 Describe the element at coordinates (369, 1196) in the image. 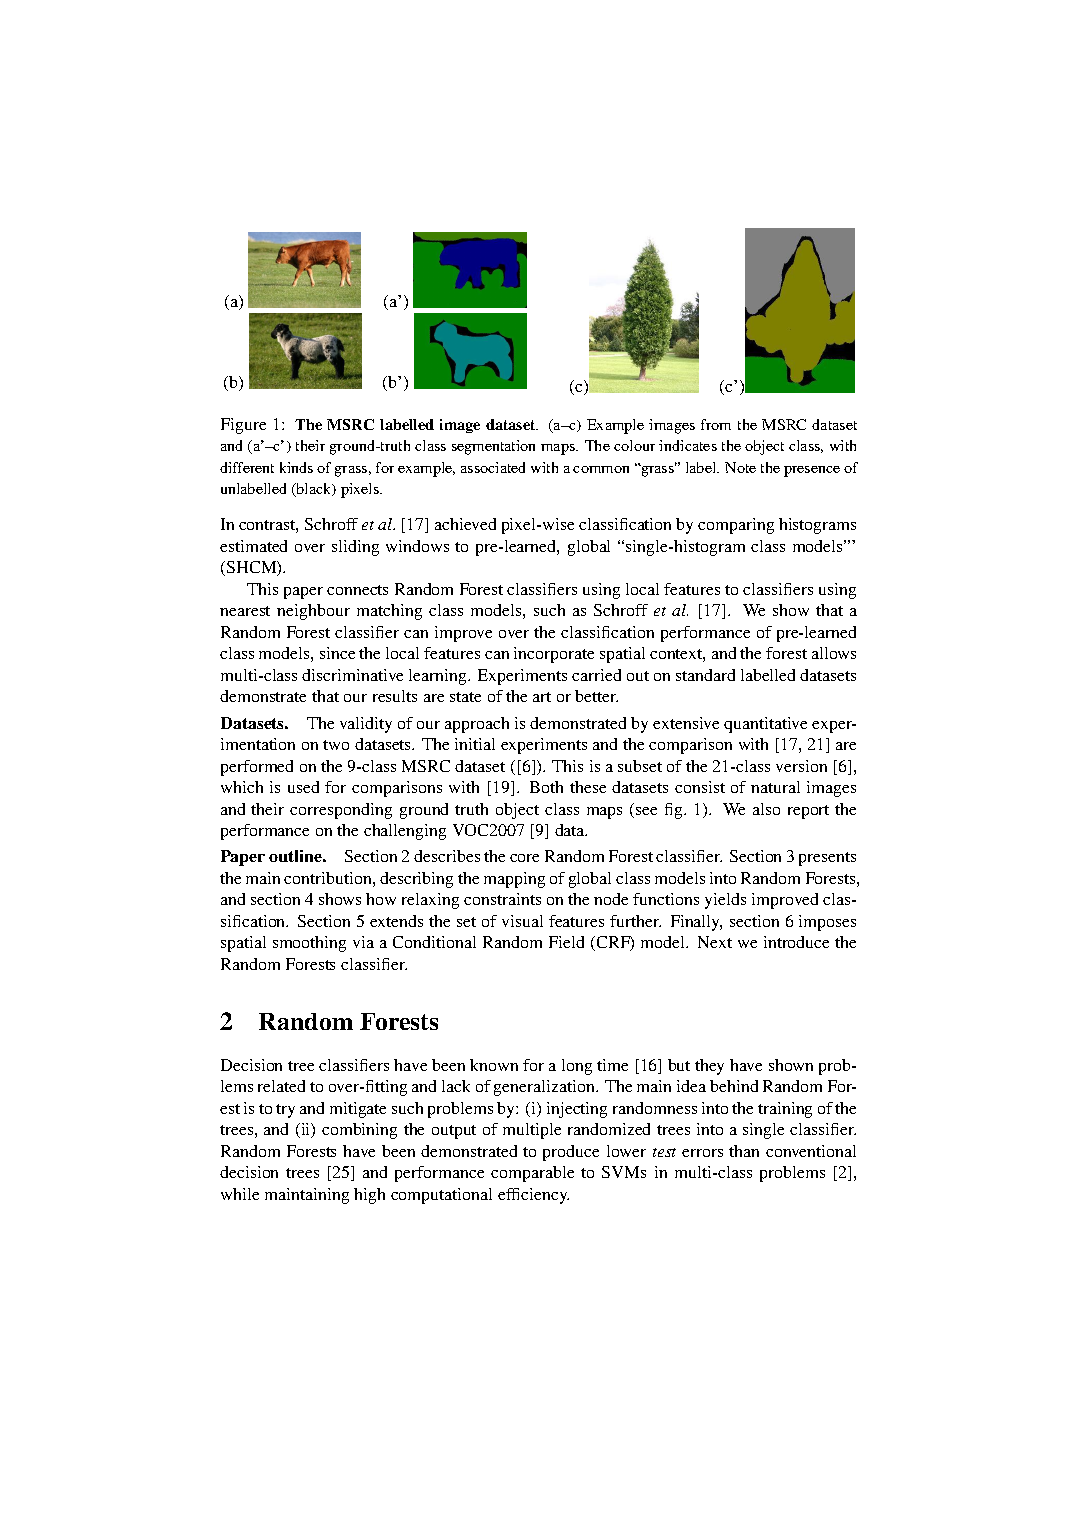

I see `high` at that location.
